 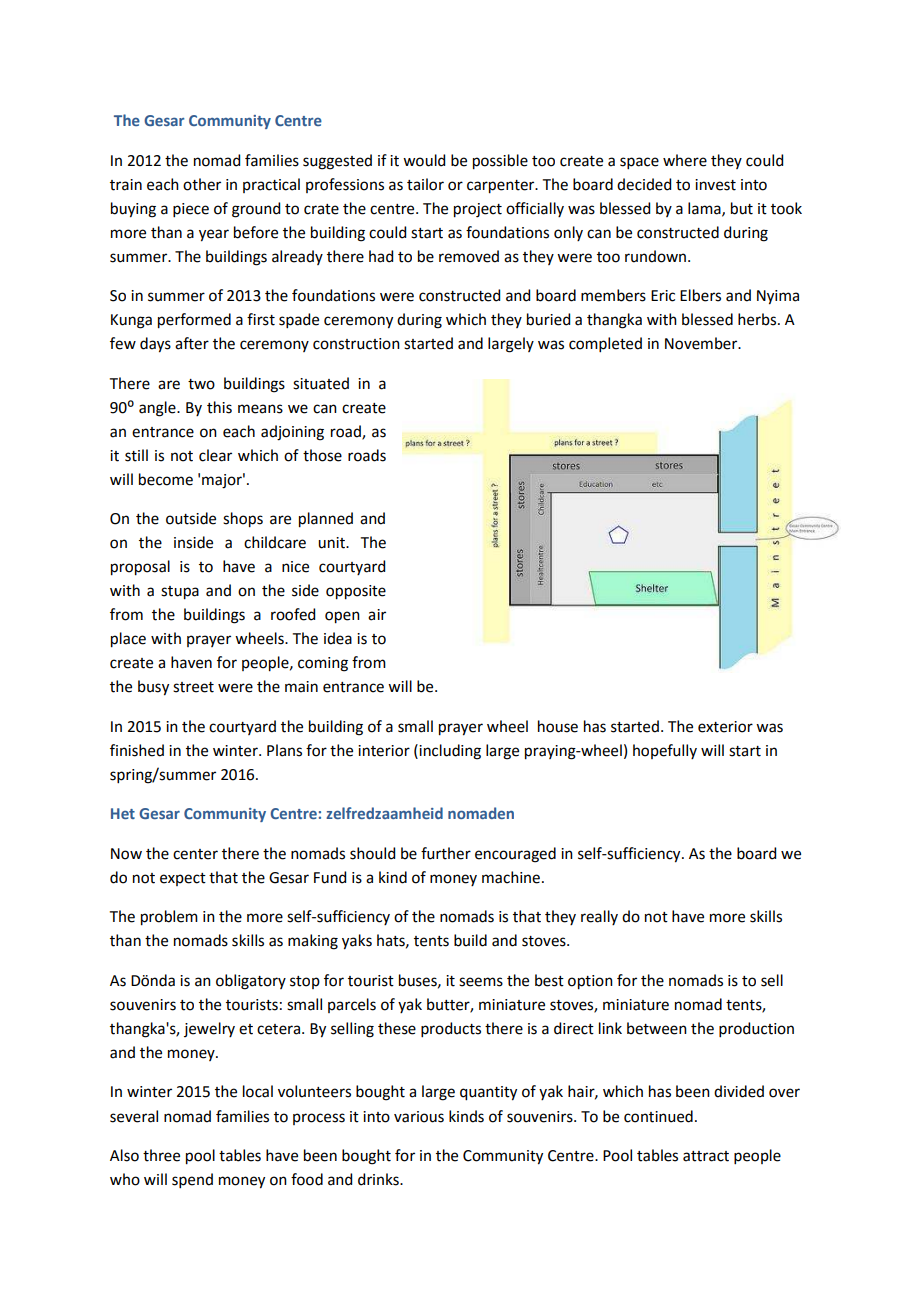 What do you see at coordinates (425, 184) in the document?
I see `tailor` at bounding box center [425, 184].
